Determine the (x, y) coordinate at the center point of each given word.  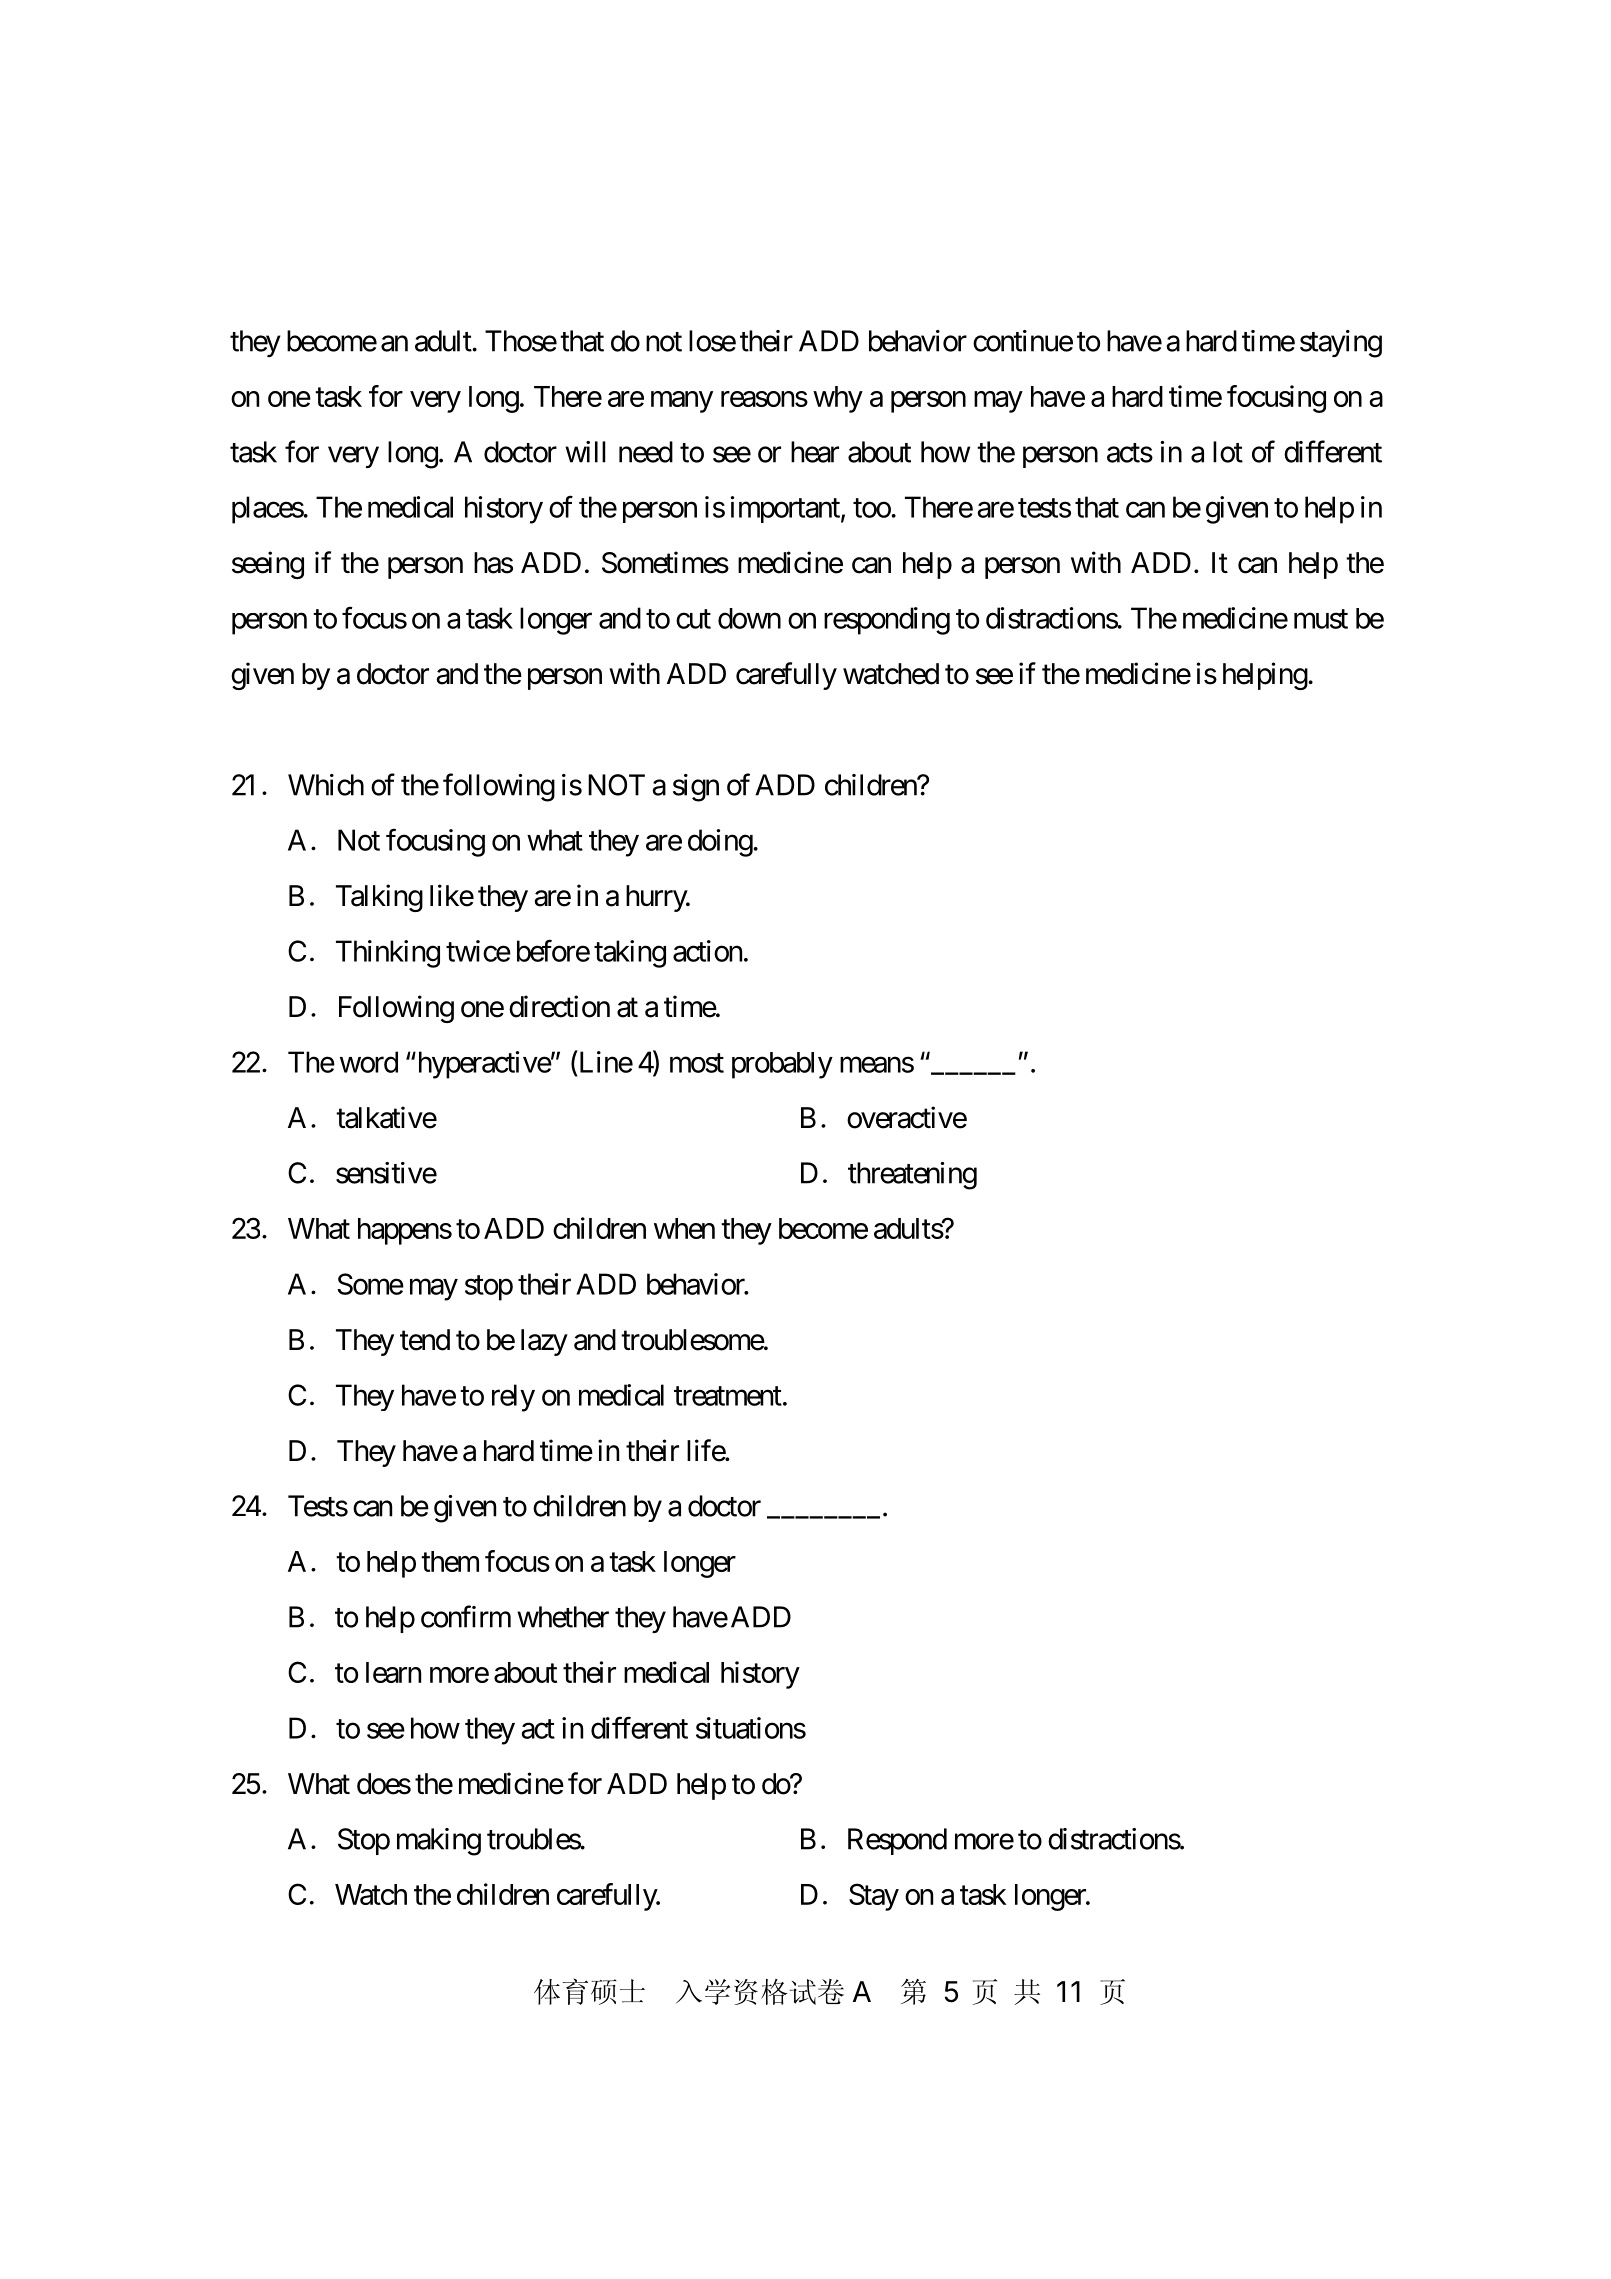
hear (815, 452)
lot (1228, 452)
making (439, 1842)
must (1321, 619)
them (450, 1561)
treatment (728, 1396)
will (585, 452)
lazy (544, 1342)
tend (425, 1340)
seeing (268, 565)
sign (696, 788)
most (697, 1063)
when (684, 1228)
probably (782, 1065)
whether (563, 1617)
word (369, 1062)
